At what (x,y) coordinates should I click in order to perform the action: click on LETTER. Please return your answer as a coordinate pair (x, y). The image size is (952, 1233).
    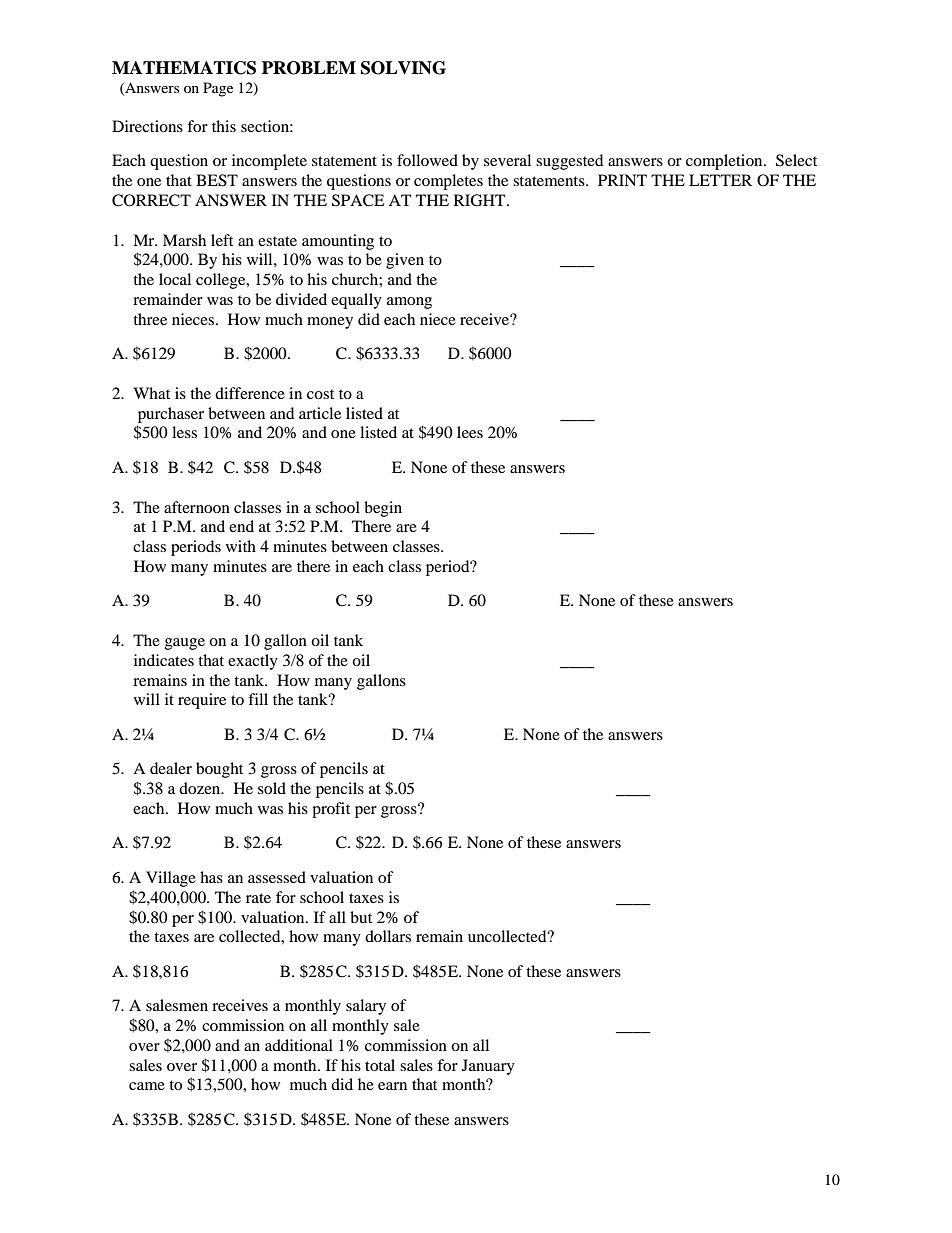
    Looking at the image, I should click on (720, 180).
